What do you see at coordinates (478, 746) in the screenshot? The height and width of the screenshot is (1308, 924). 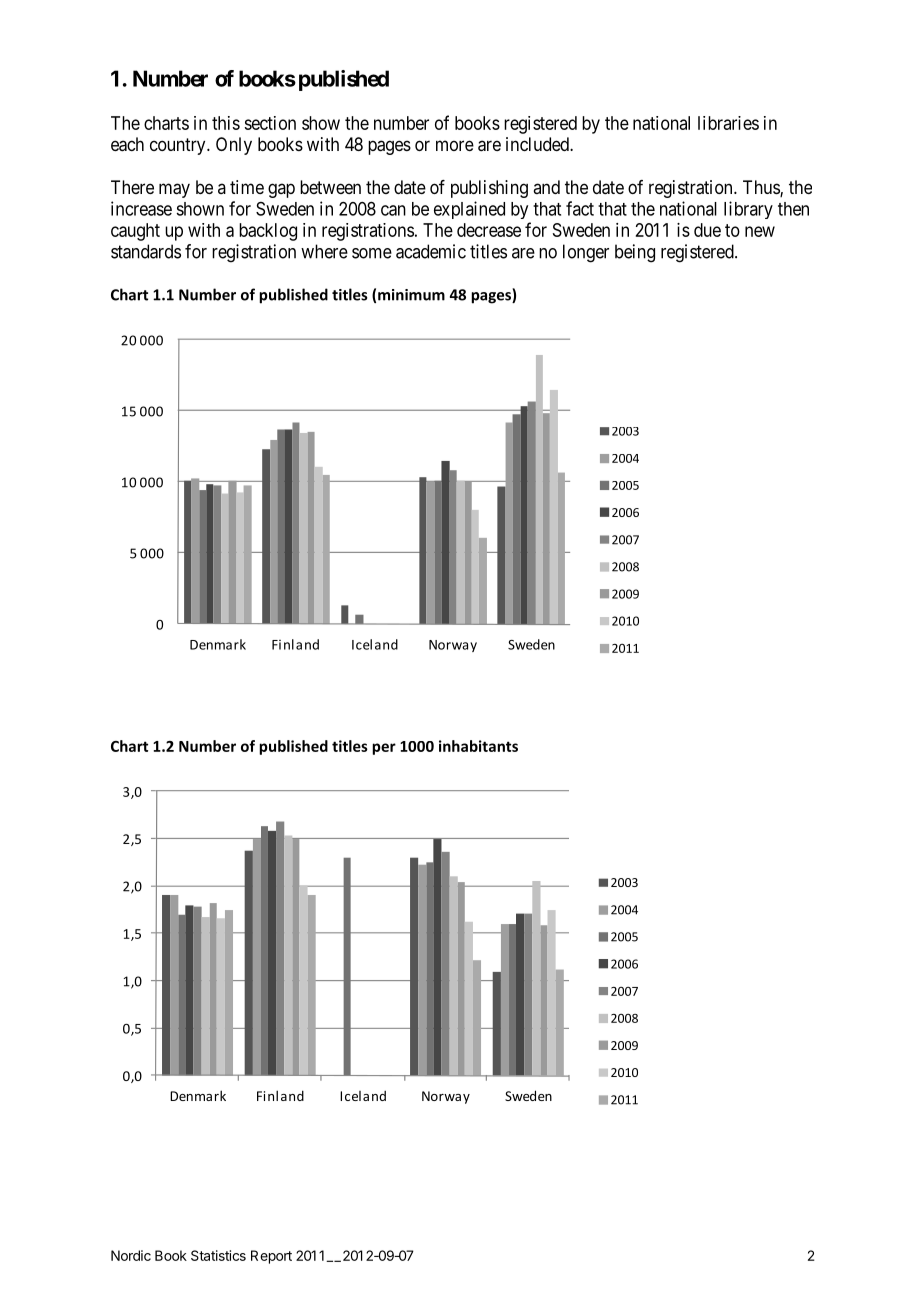 I see `inhabitants` at bounding box center [478, 746].
